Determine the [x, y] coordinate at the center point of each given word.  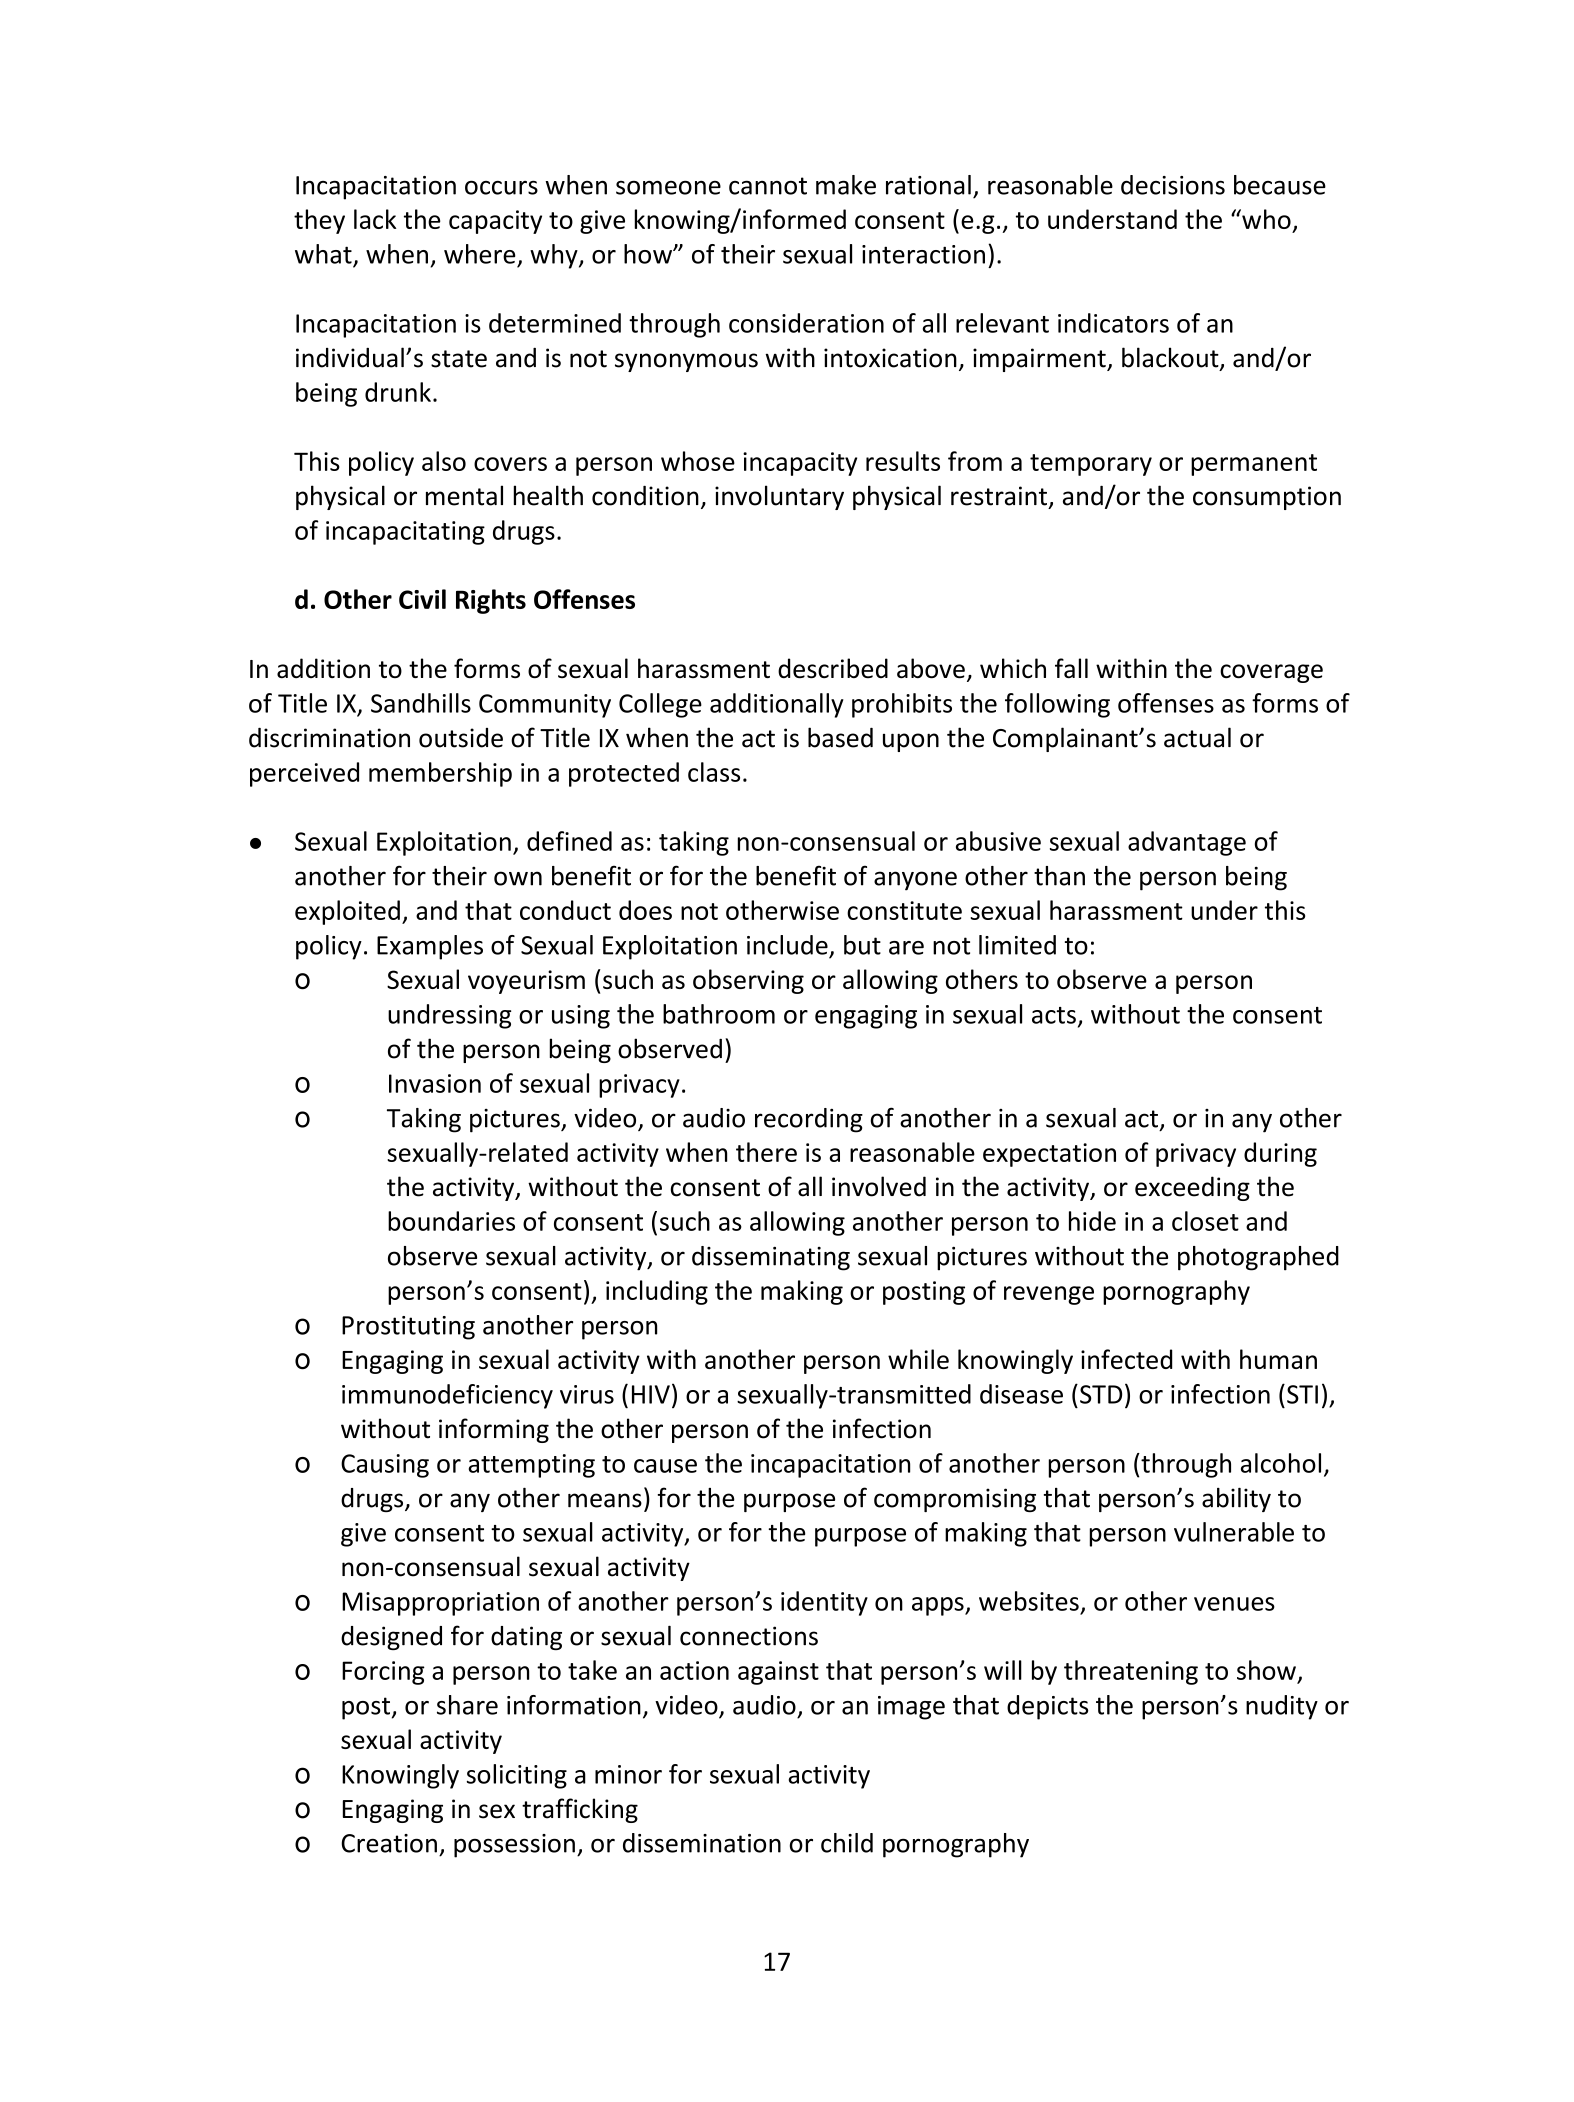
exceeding [1192, 1188]
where [480, 254]
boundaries [451, 1221]
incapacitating [405, 533]
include [787, 945]
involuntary [779, 497]
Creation [389, 1843]
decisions [1173, 185]
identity [824, 1603]
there [766, 1152]
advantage [1187, 843]
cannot [768, 186]
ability [1236, 1500]
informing [494, 1430]
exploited [347, 912]
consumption [1267, 498]
